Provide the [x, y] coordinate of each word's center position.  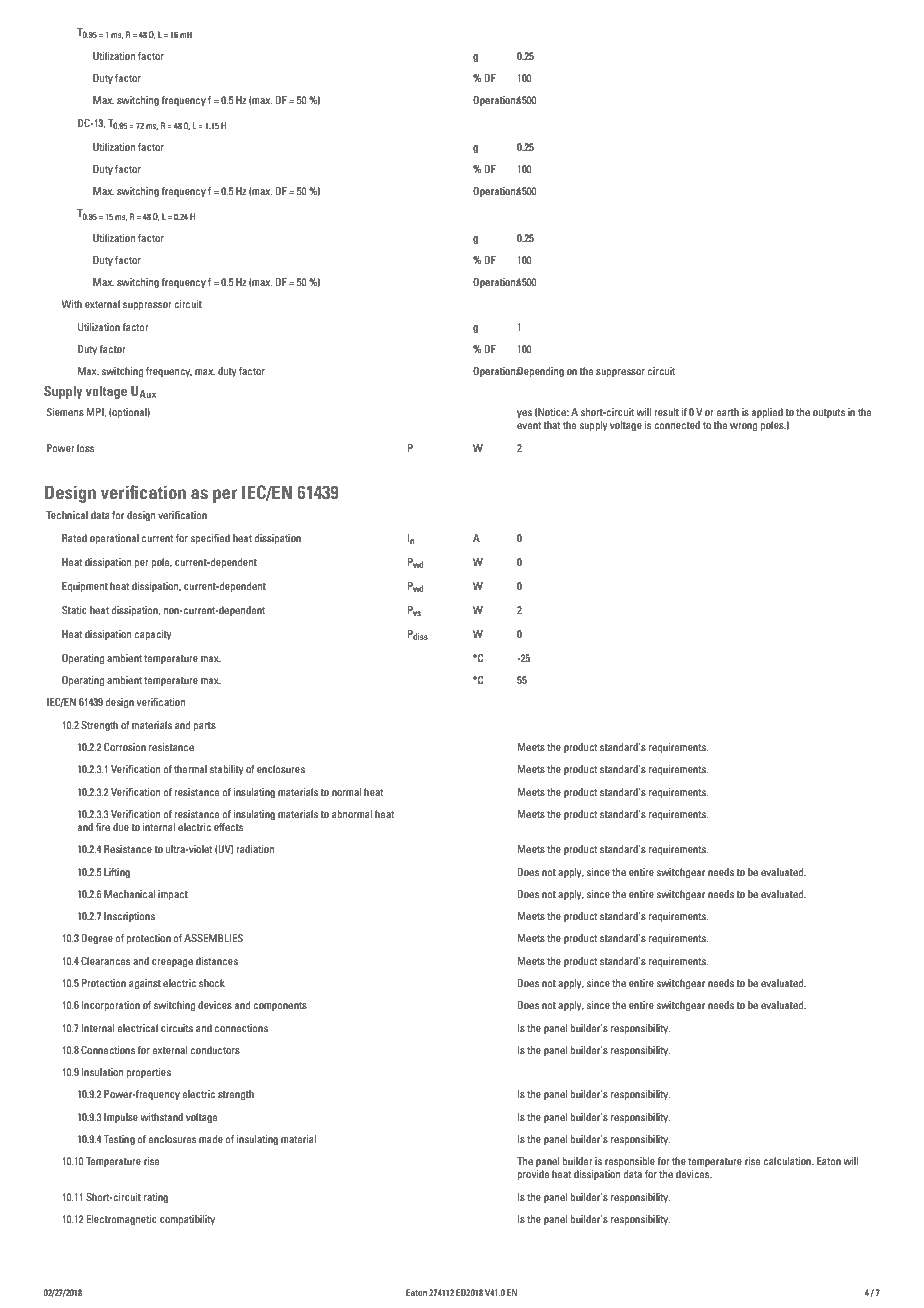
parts [205, 726]
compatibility [187, 1220]
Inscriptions [129, 917]
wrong [743, 427]
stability [227, 770]
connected [677, 425]
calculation [788, 1161]
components [280, 1006]
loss [85, 448]
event [529, 425]
